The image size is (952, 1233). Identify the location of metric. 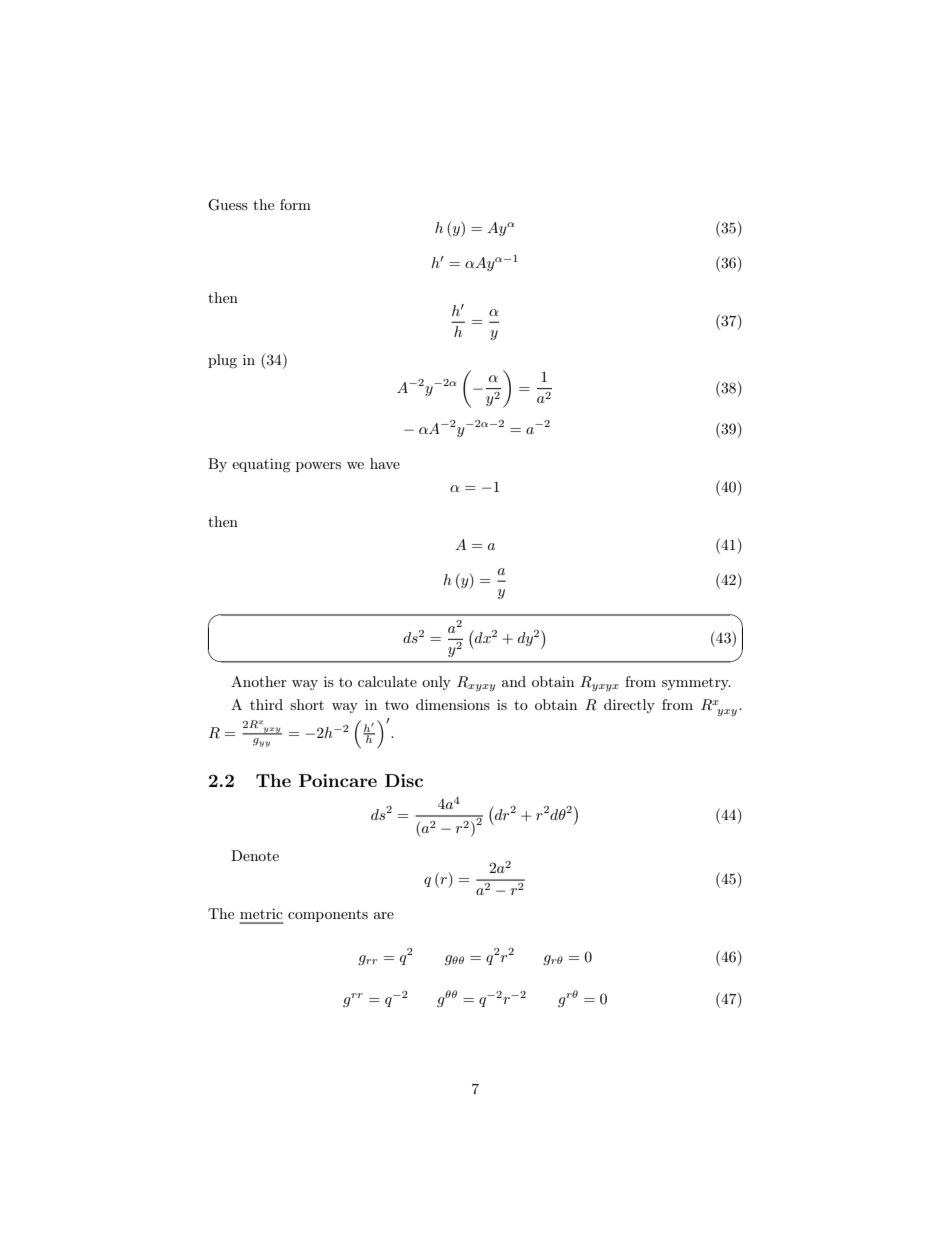
(261, 913).
